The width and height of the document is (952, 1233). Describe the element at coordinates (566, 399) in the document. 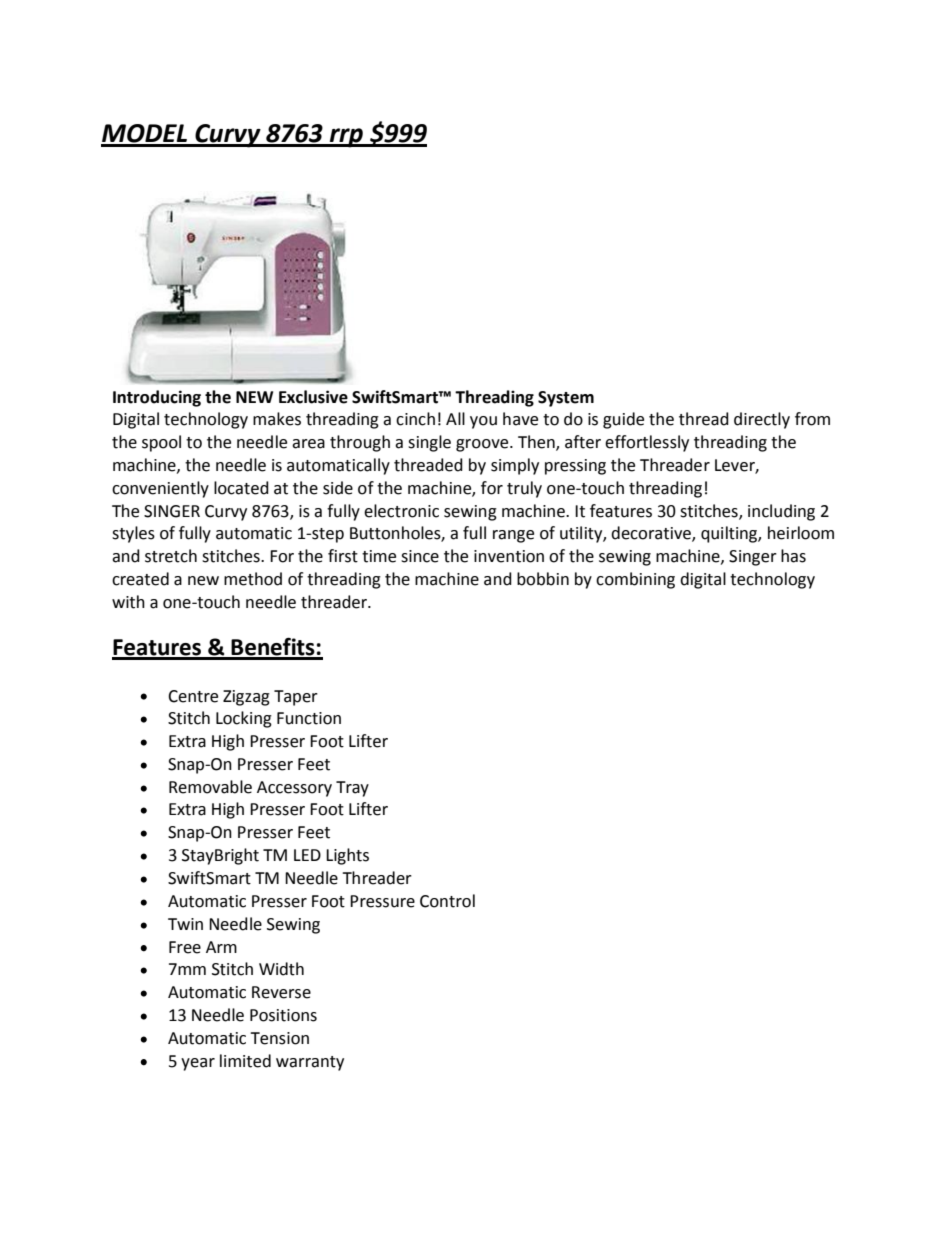

I see `System` at that location.
